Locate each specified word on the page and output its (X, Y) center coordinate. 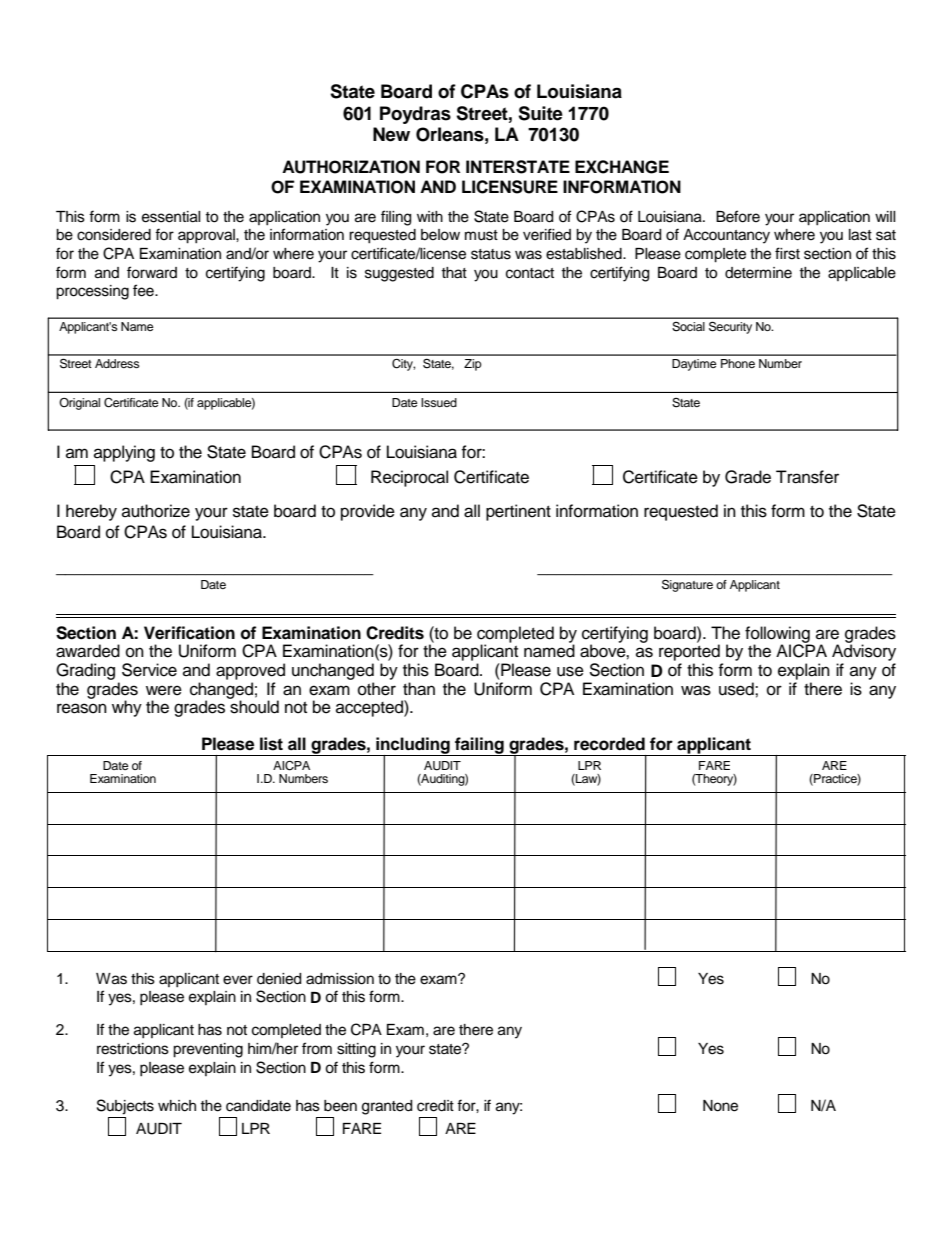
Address (117, 363)
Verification (189, 633)
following (778, 635)
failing (479, 746)
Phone (738, 363)
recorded (609, 744)
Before (738, 216)
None (720, 1106)
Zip (473, 365)
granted (387, 1107)
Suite (540, 113)
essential (171, 217)
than (419, 689)
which (177, 1106)
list (271, 744)
